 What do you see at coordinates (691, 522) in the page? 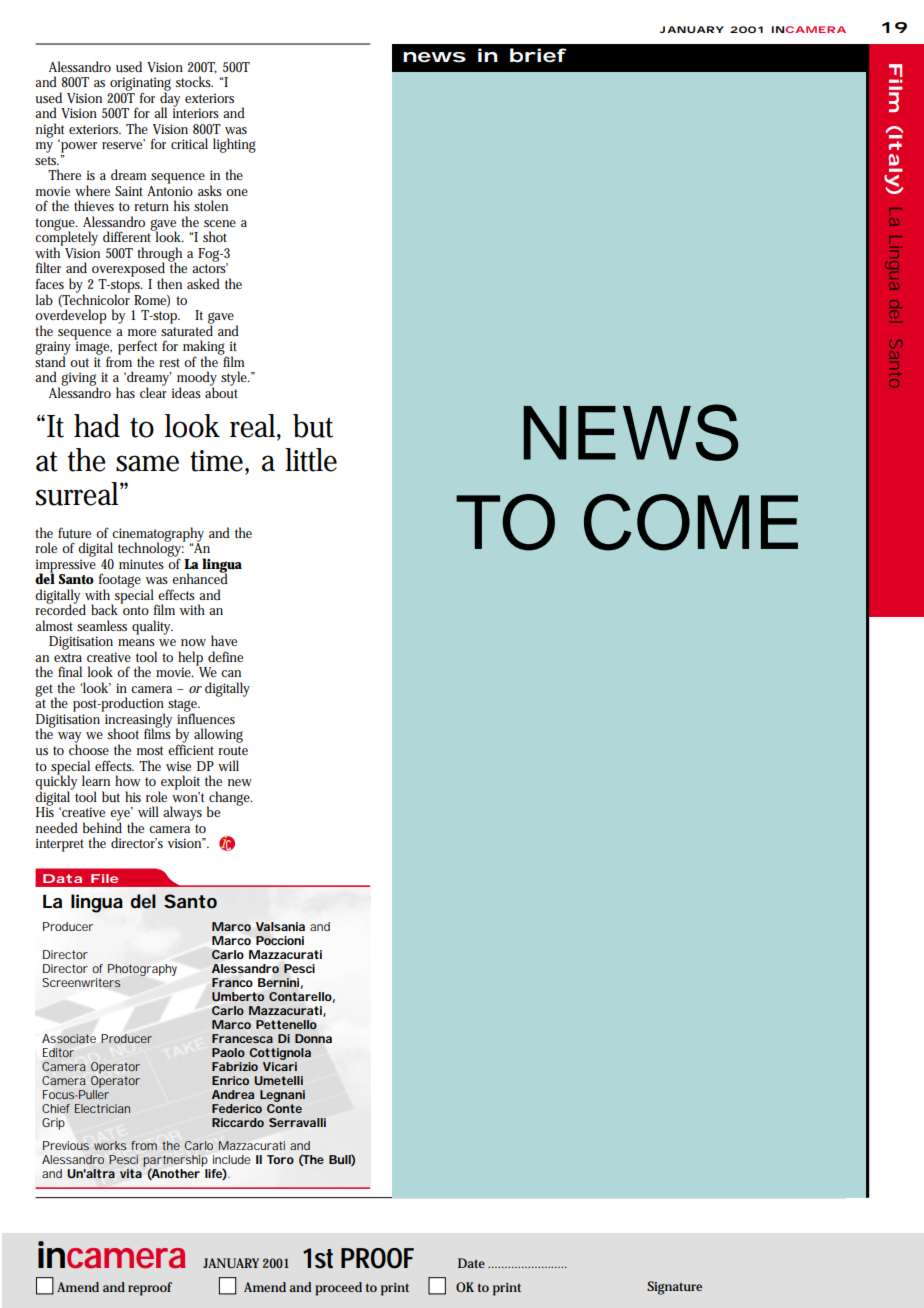
I see `COME` at bounding box center [691, 522].
